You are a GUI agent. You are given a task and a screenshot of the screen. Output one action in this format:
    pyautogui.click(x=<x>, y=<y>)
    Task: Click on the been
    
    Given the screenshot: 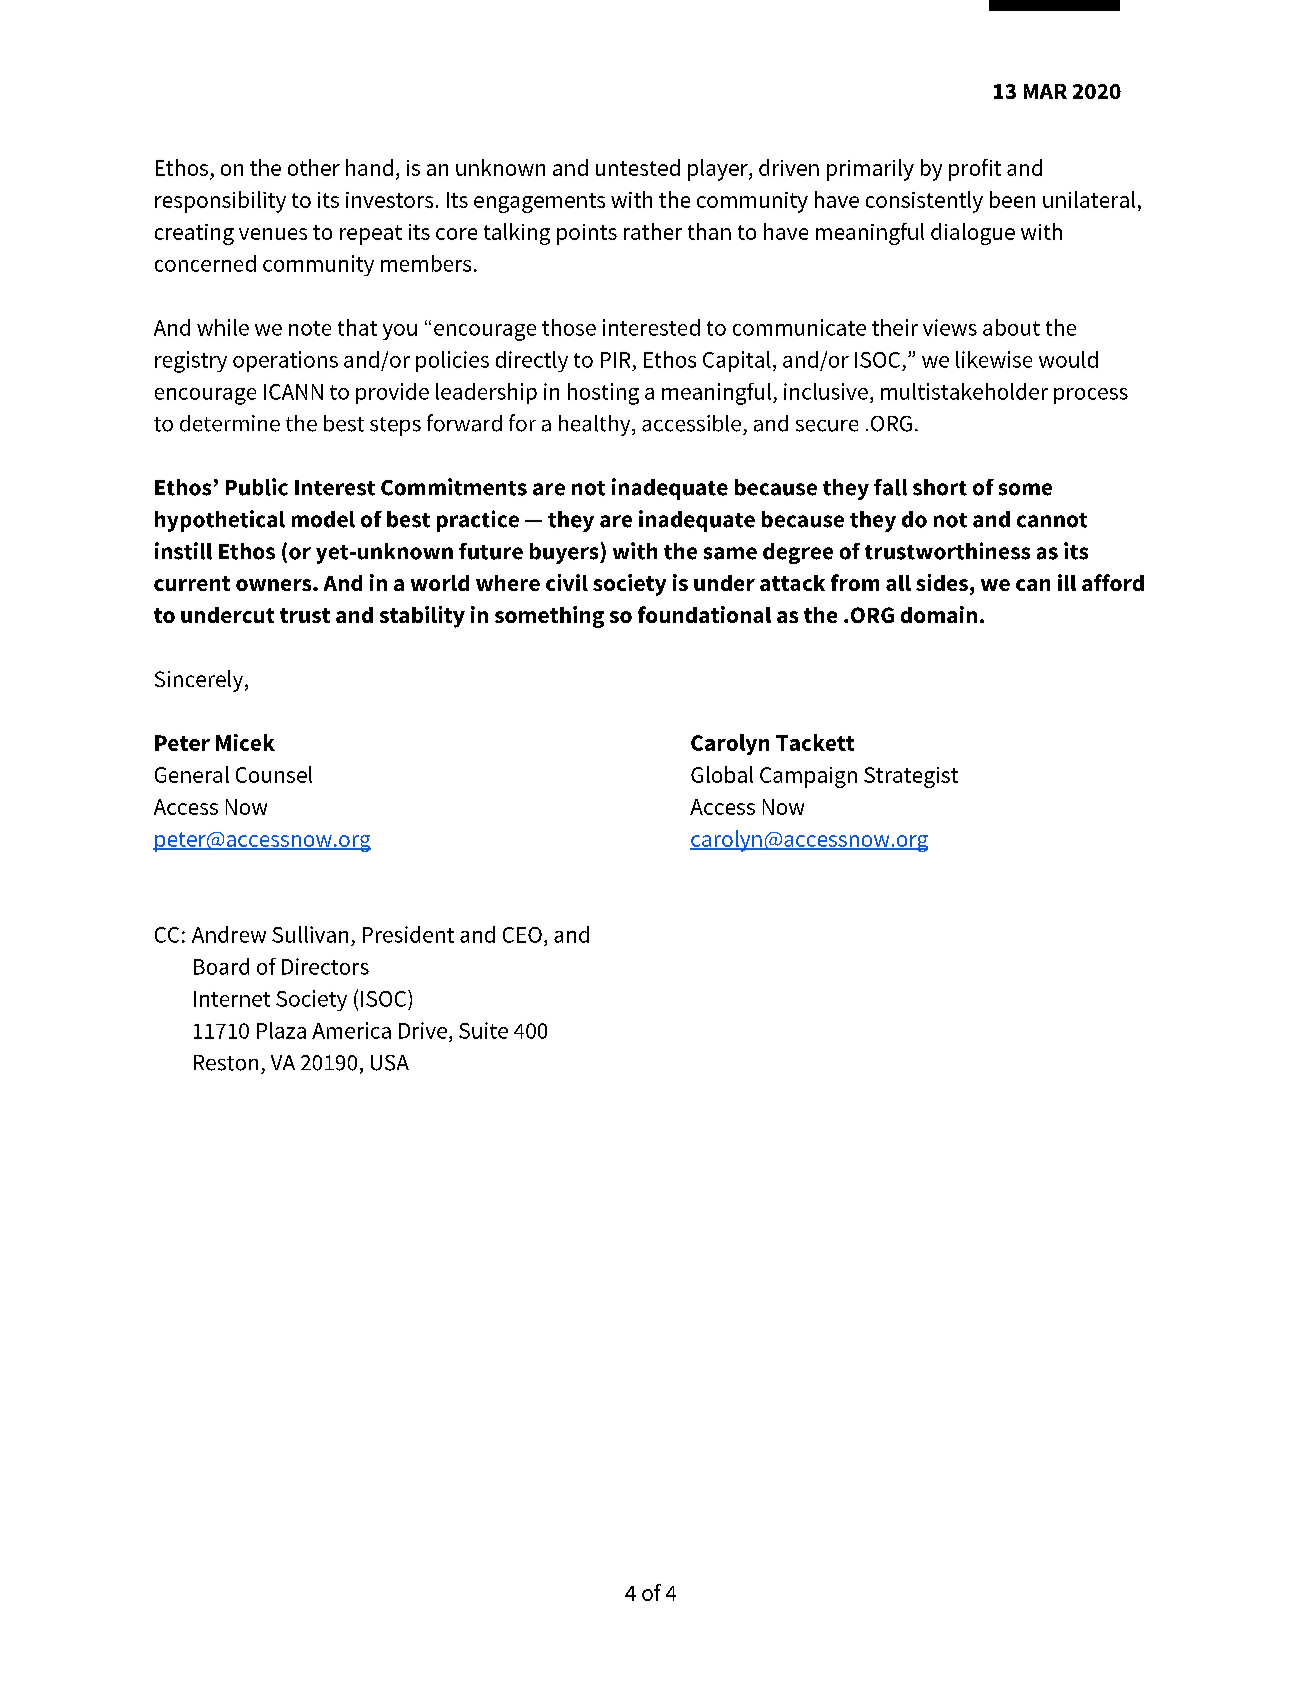 What is the action you would take?
    pyautogui.click(x=1012, y=199)
